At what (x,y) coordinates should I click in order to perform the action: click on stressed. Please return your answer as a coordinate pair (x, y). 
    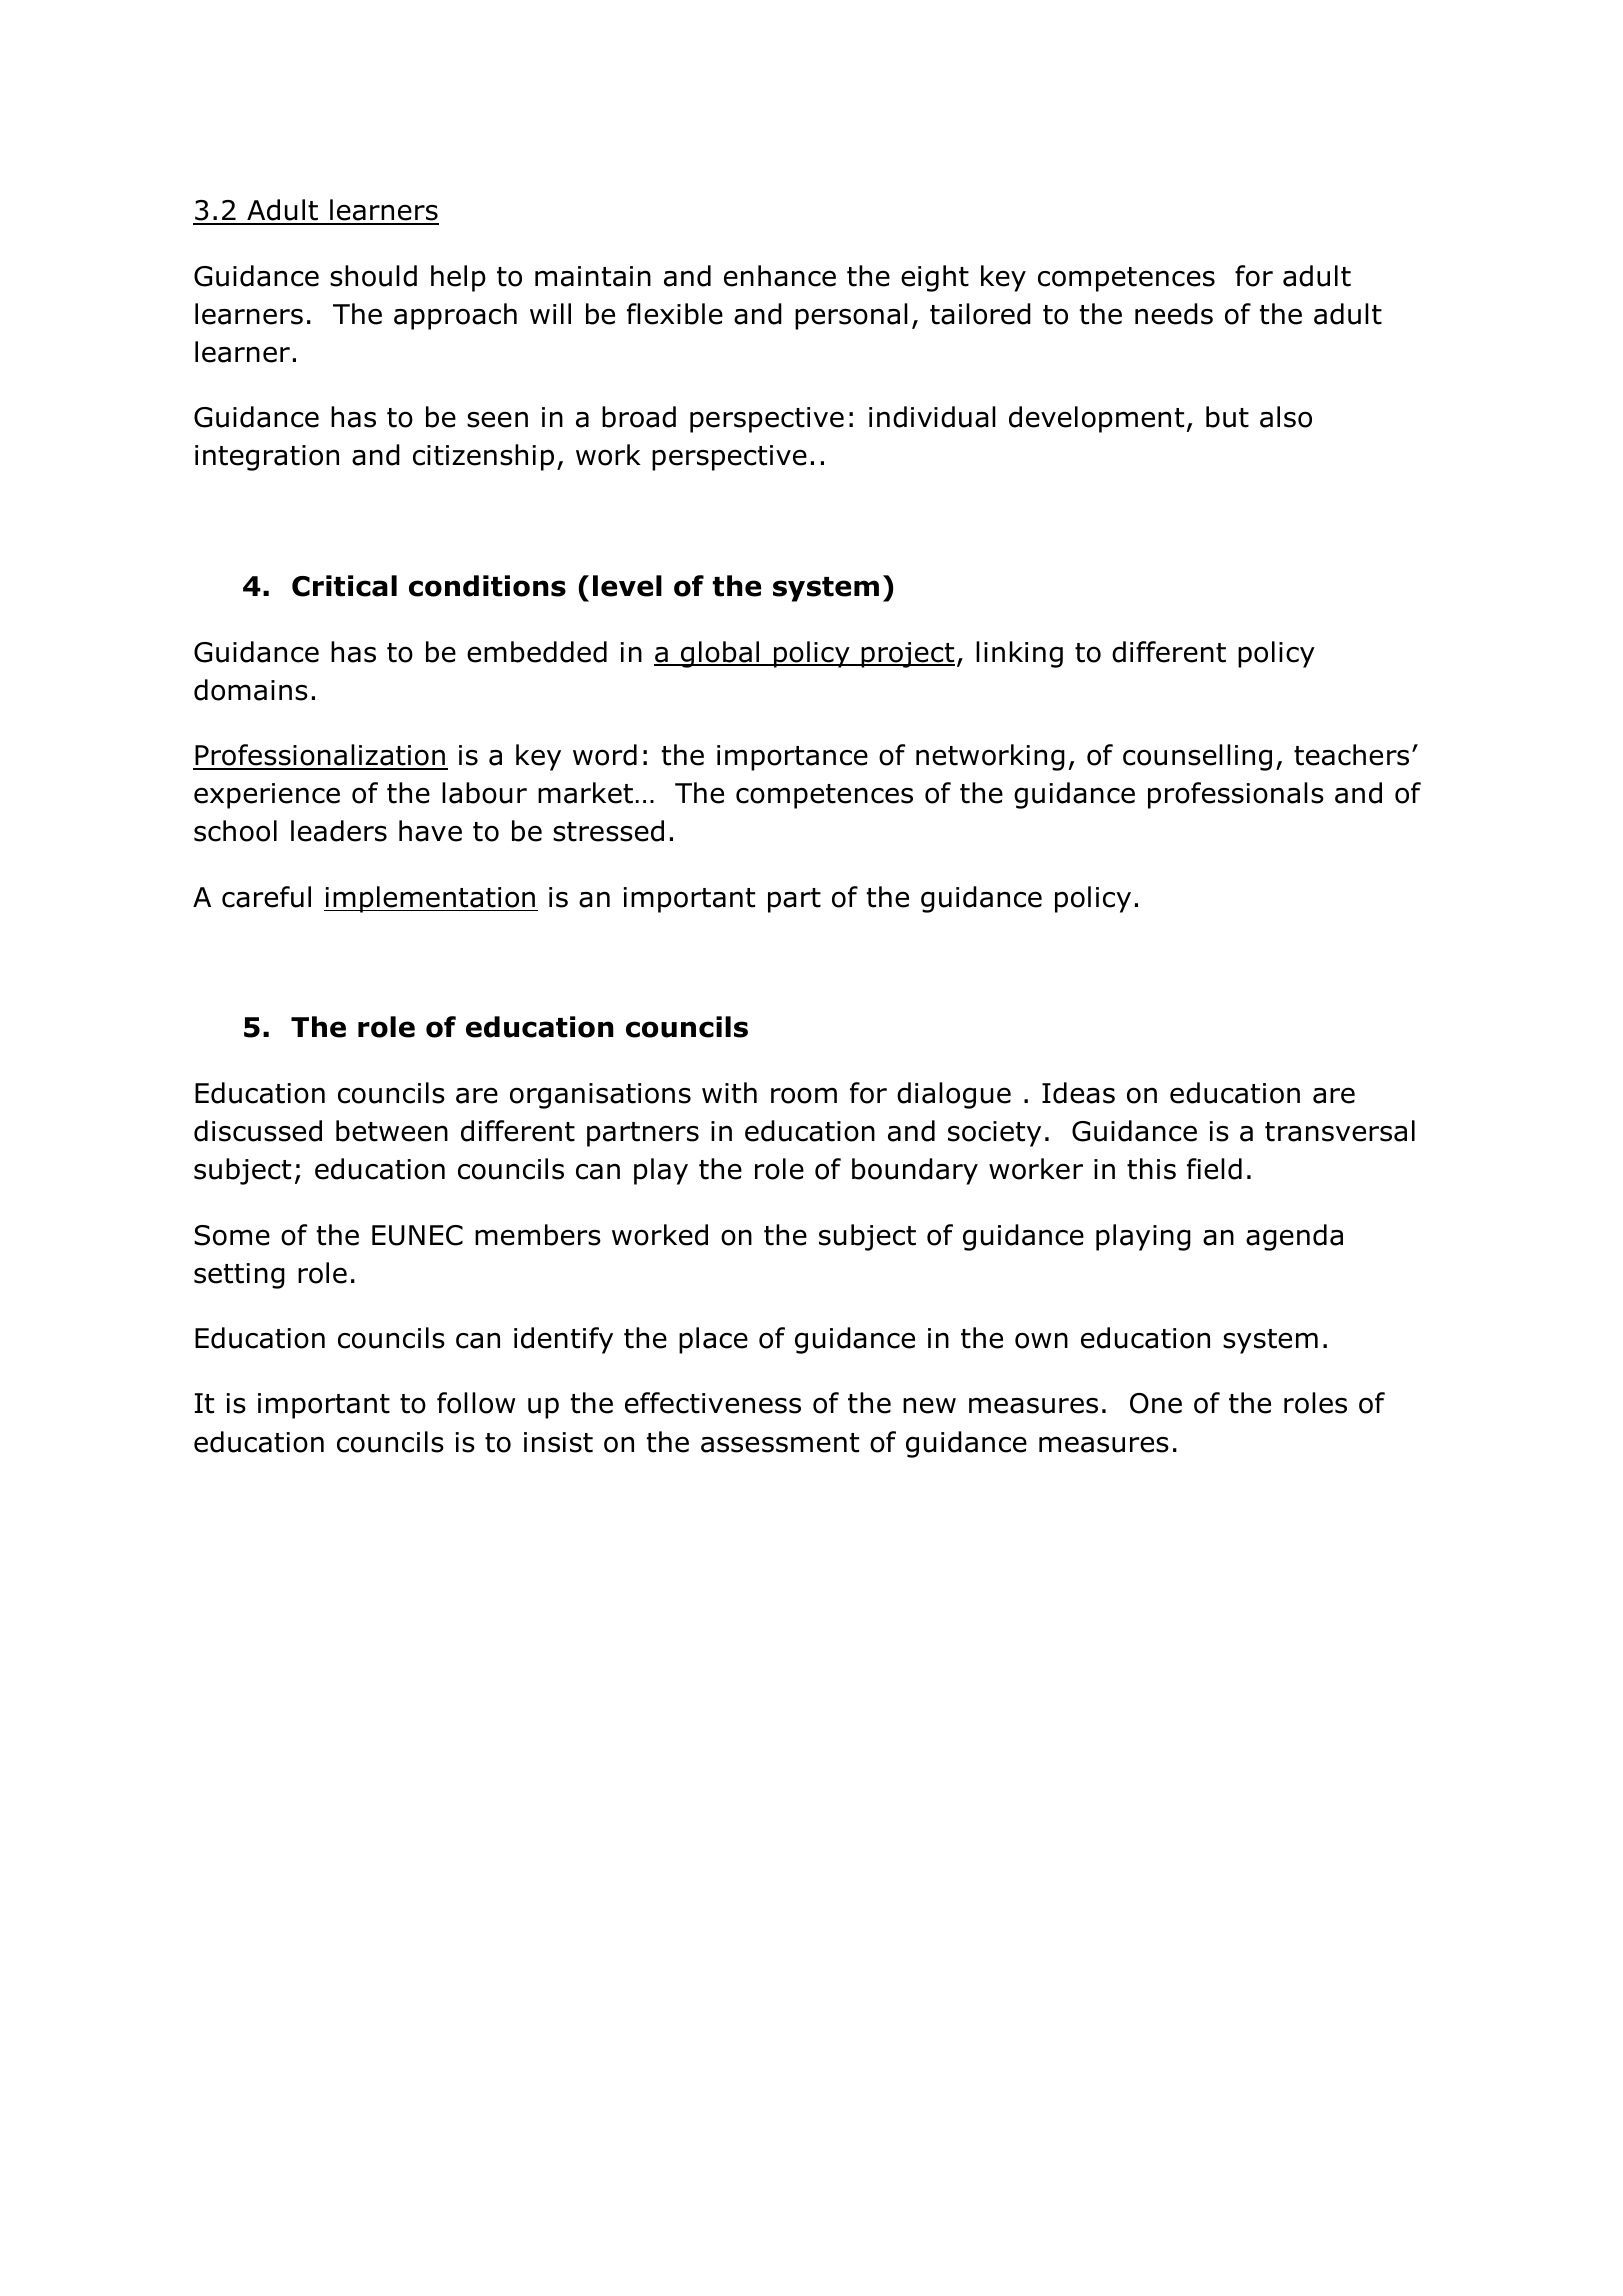
    Looking at the image, I should click on (608, 831).
